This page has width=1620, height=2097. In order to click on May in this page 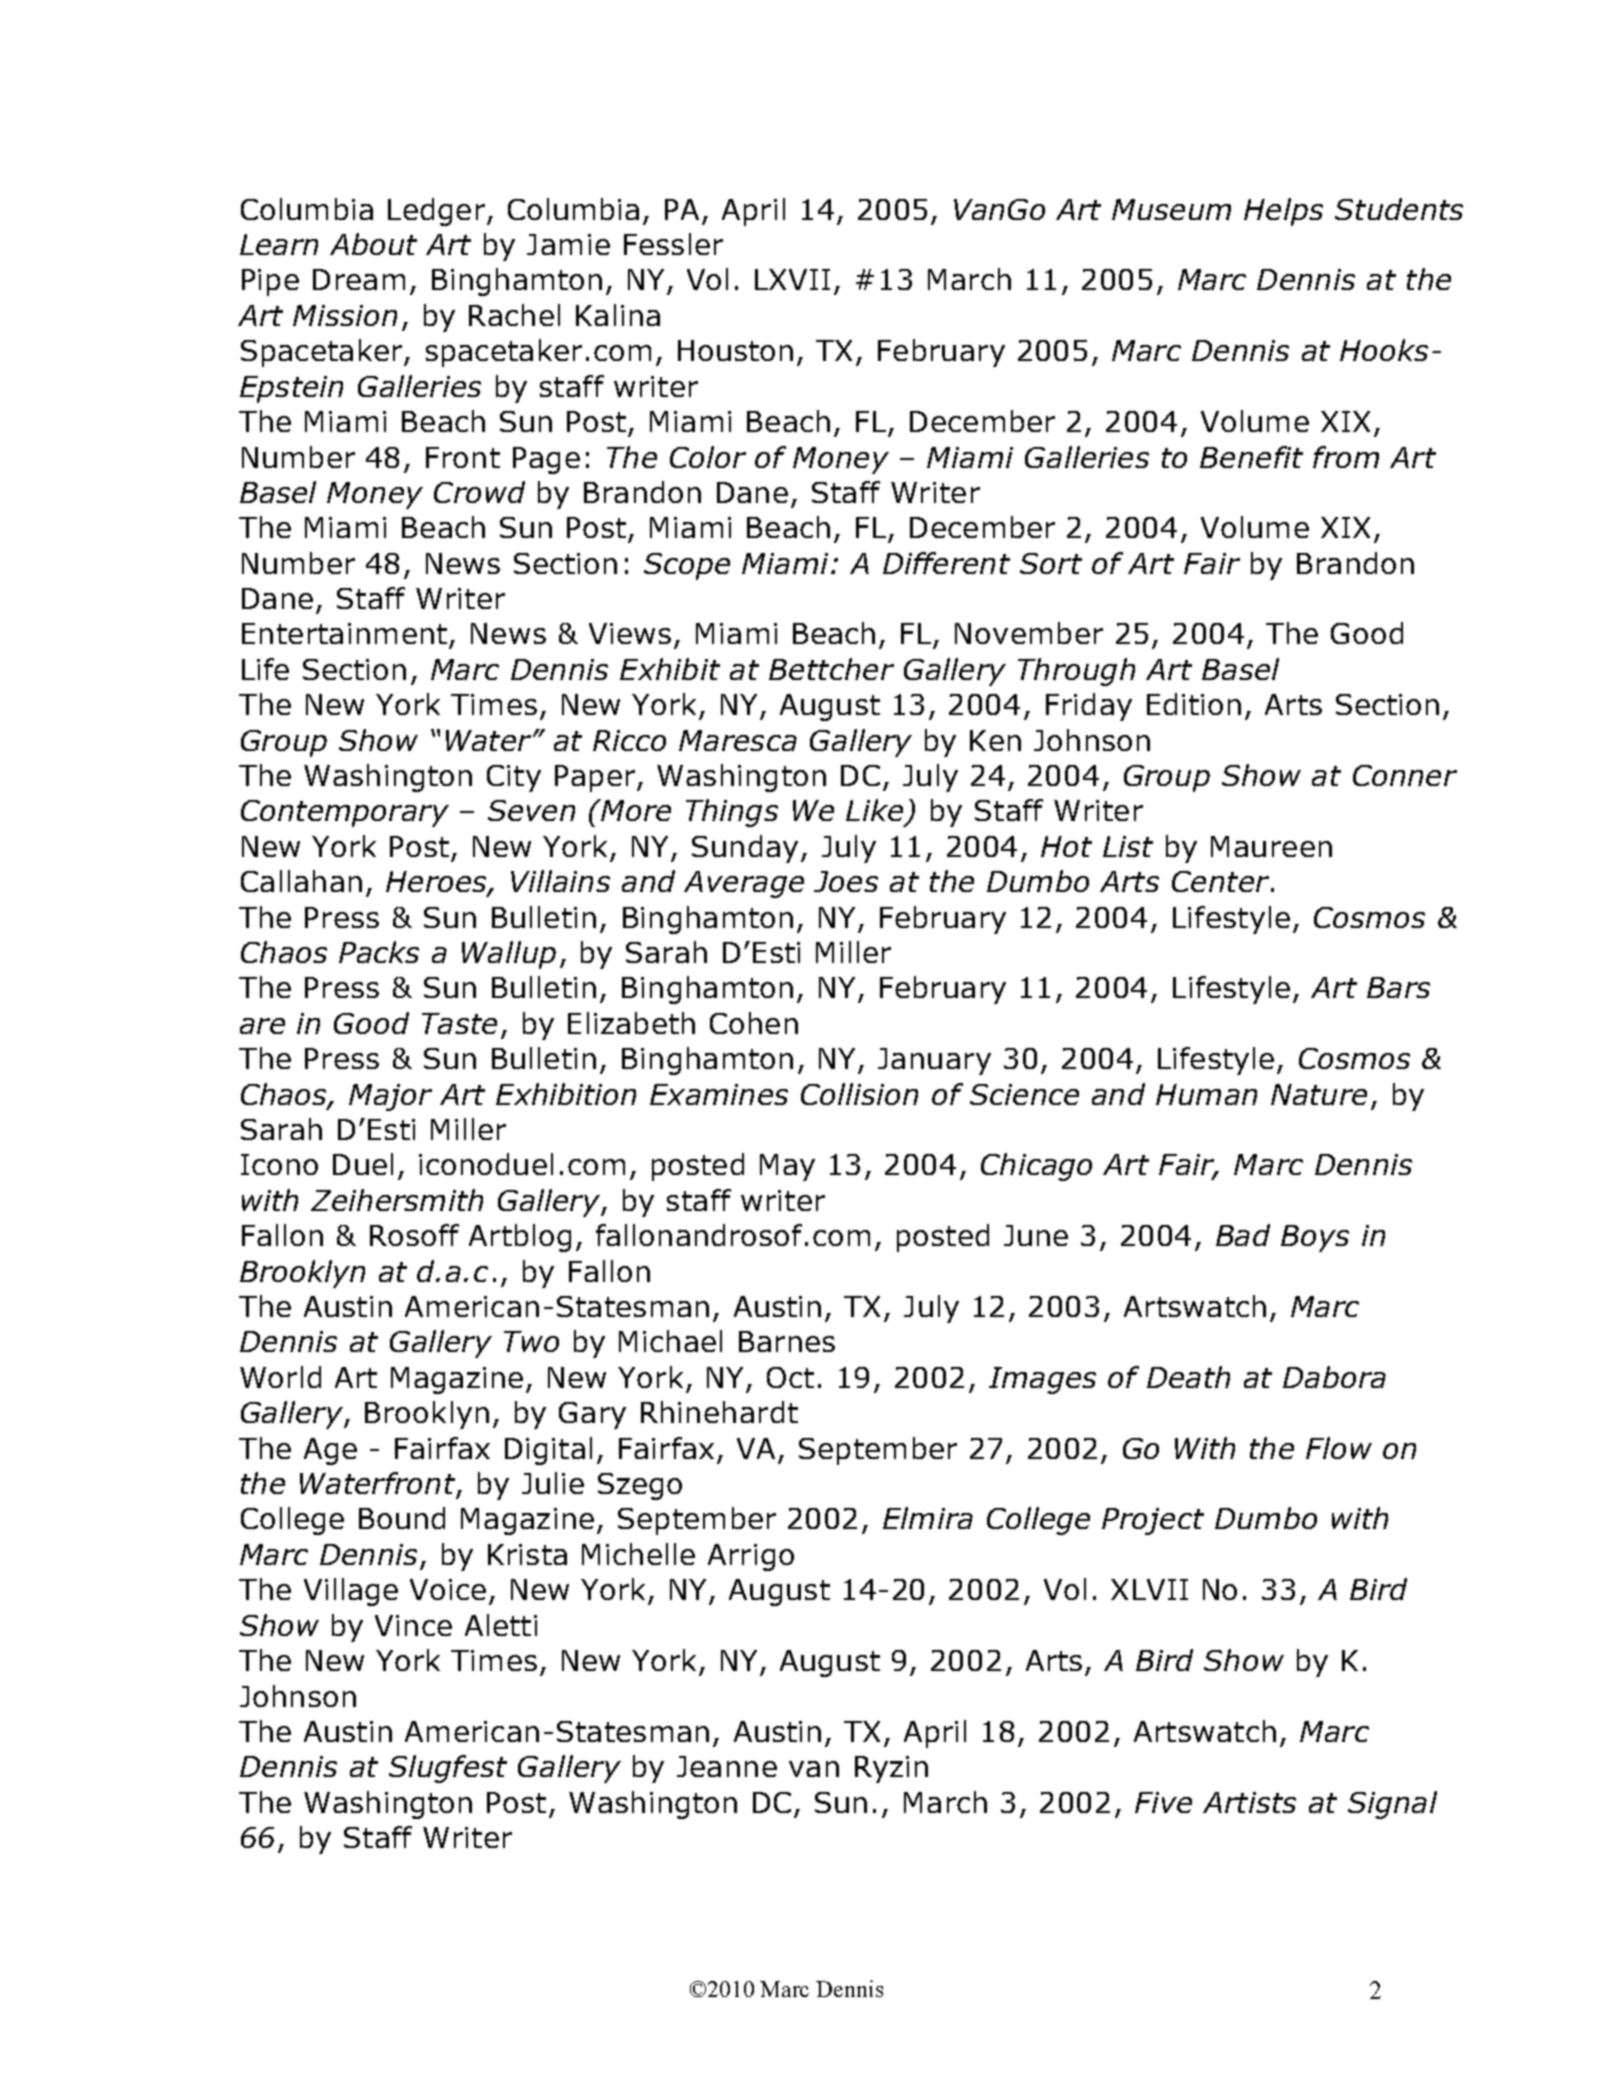, I will do `click(787, 1167)`.
